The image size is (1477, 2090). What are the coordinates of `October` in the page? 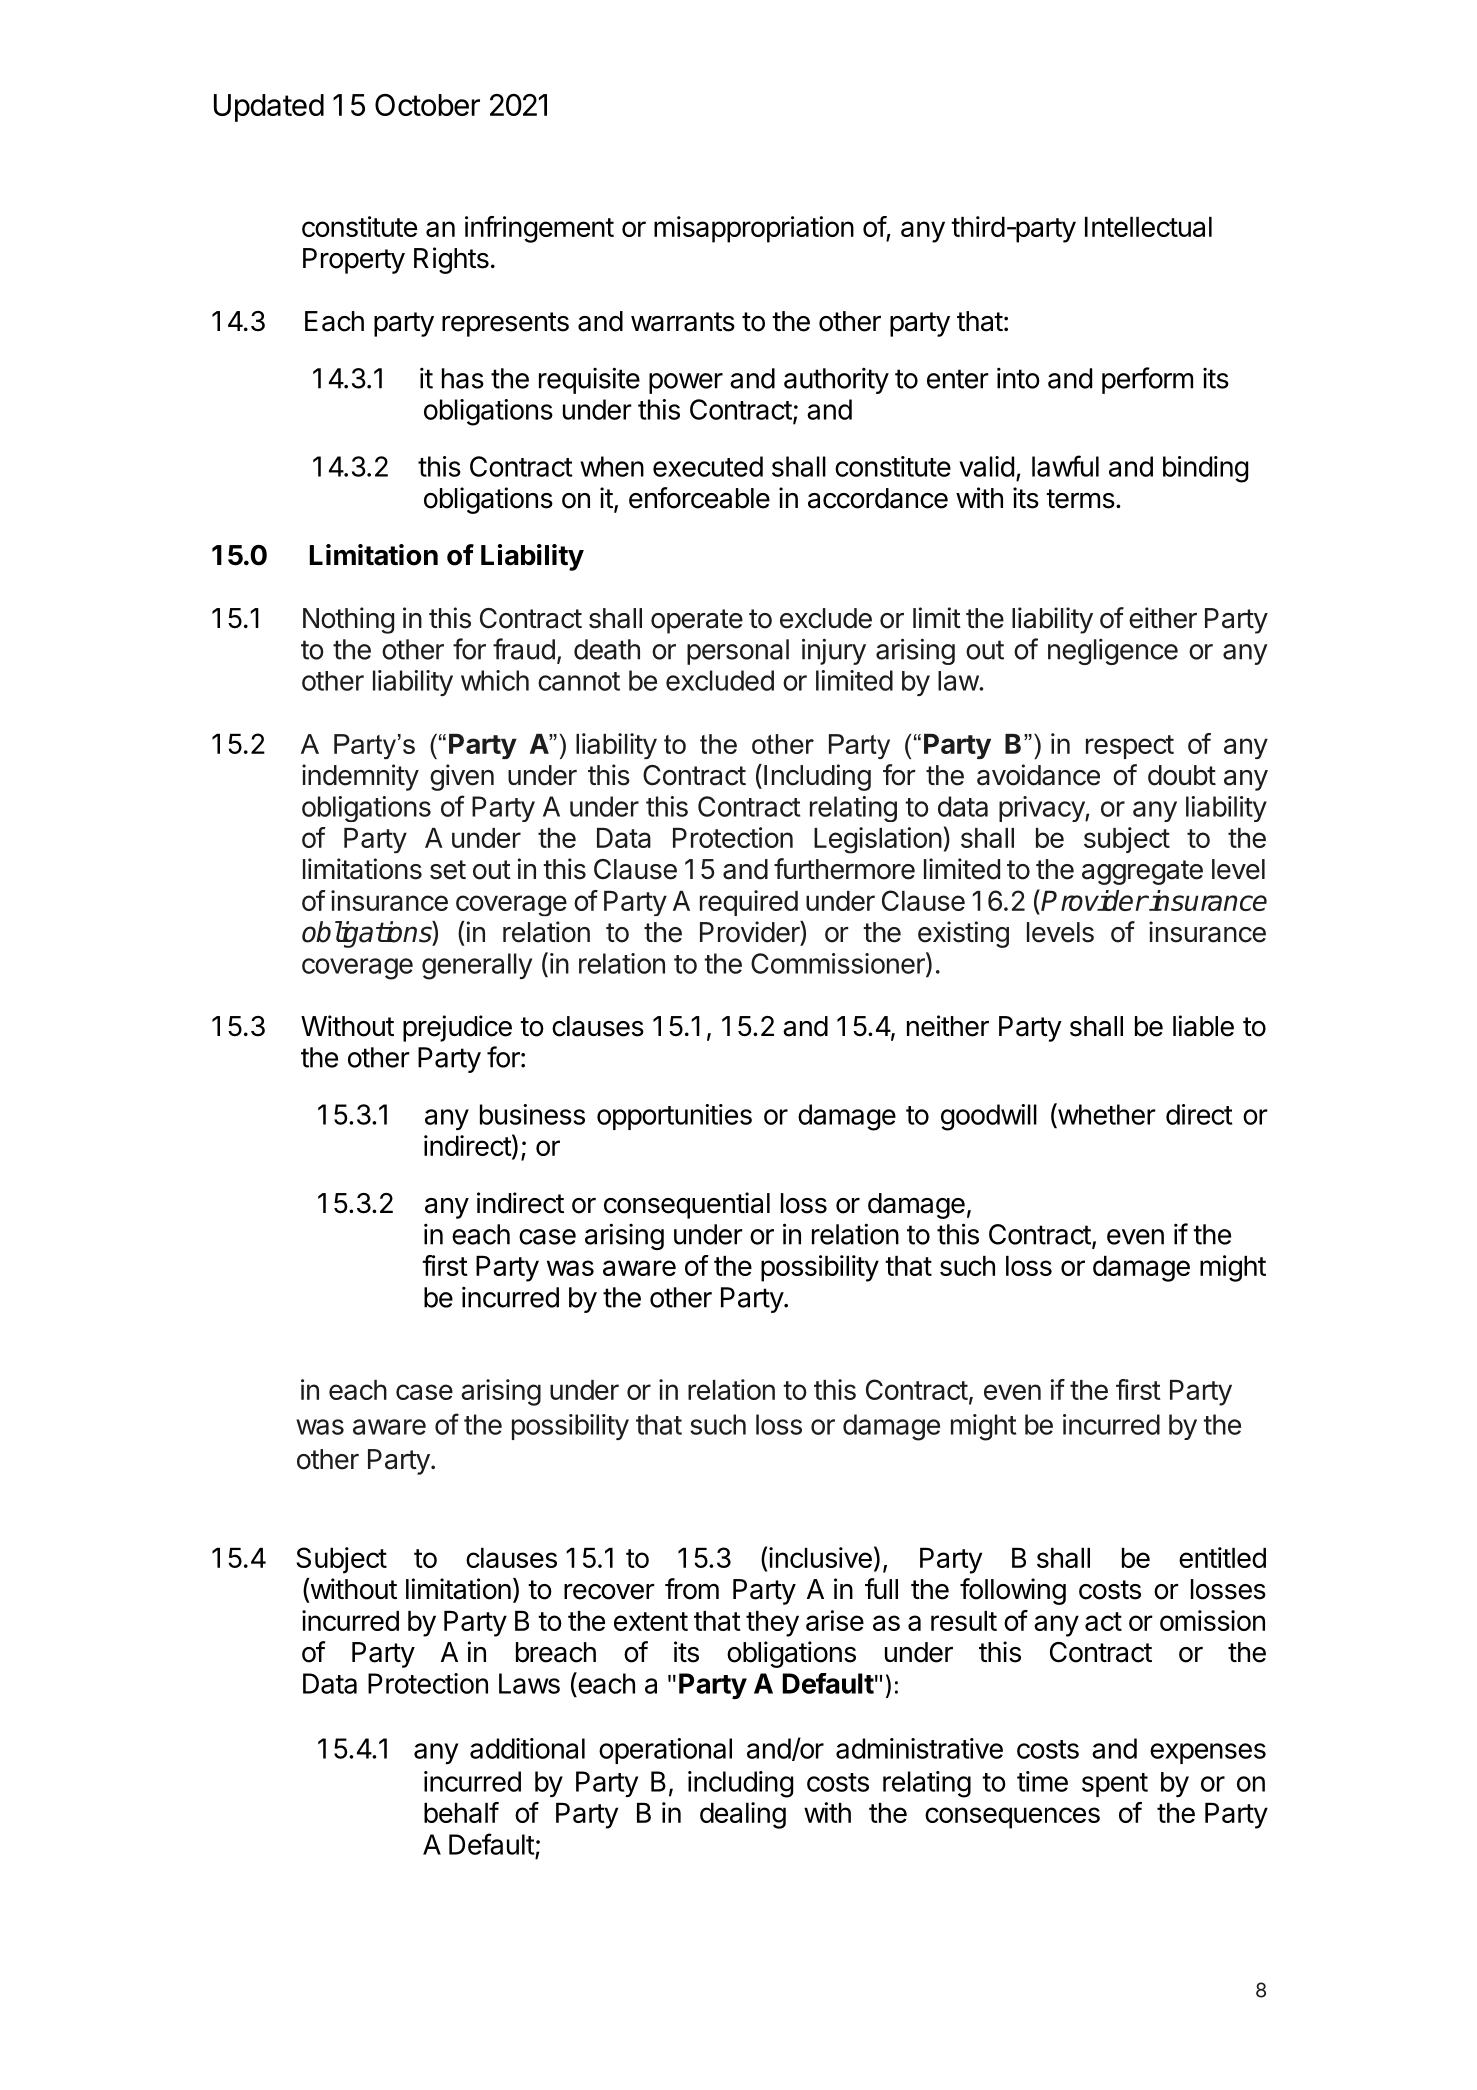 It's located at (427, 105).
